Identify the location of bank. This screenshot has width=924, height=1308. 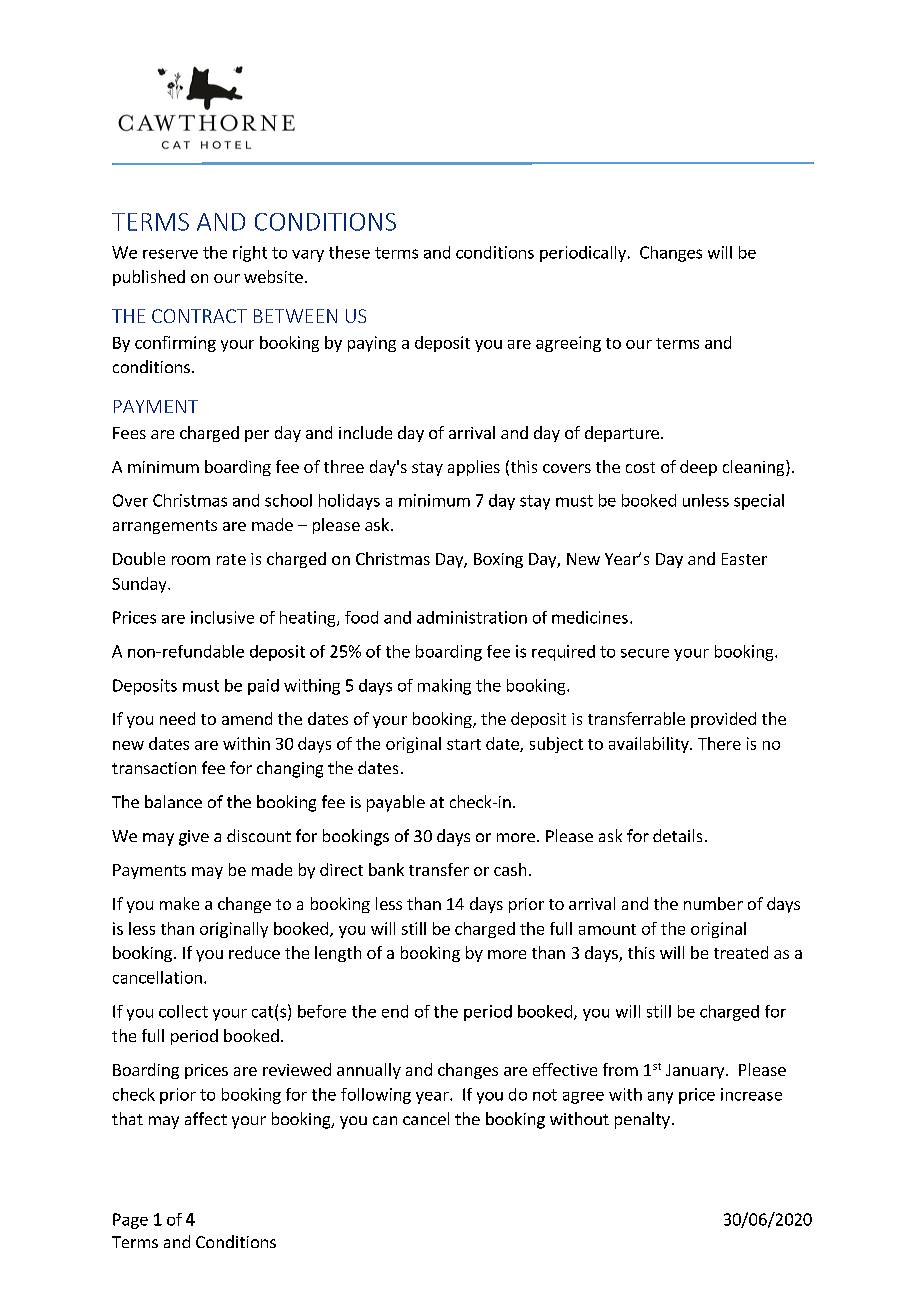
(386, 869).
